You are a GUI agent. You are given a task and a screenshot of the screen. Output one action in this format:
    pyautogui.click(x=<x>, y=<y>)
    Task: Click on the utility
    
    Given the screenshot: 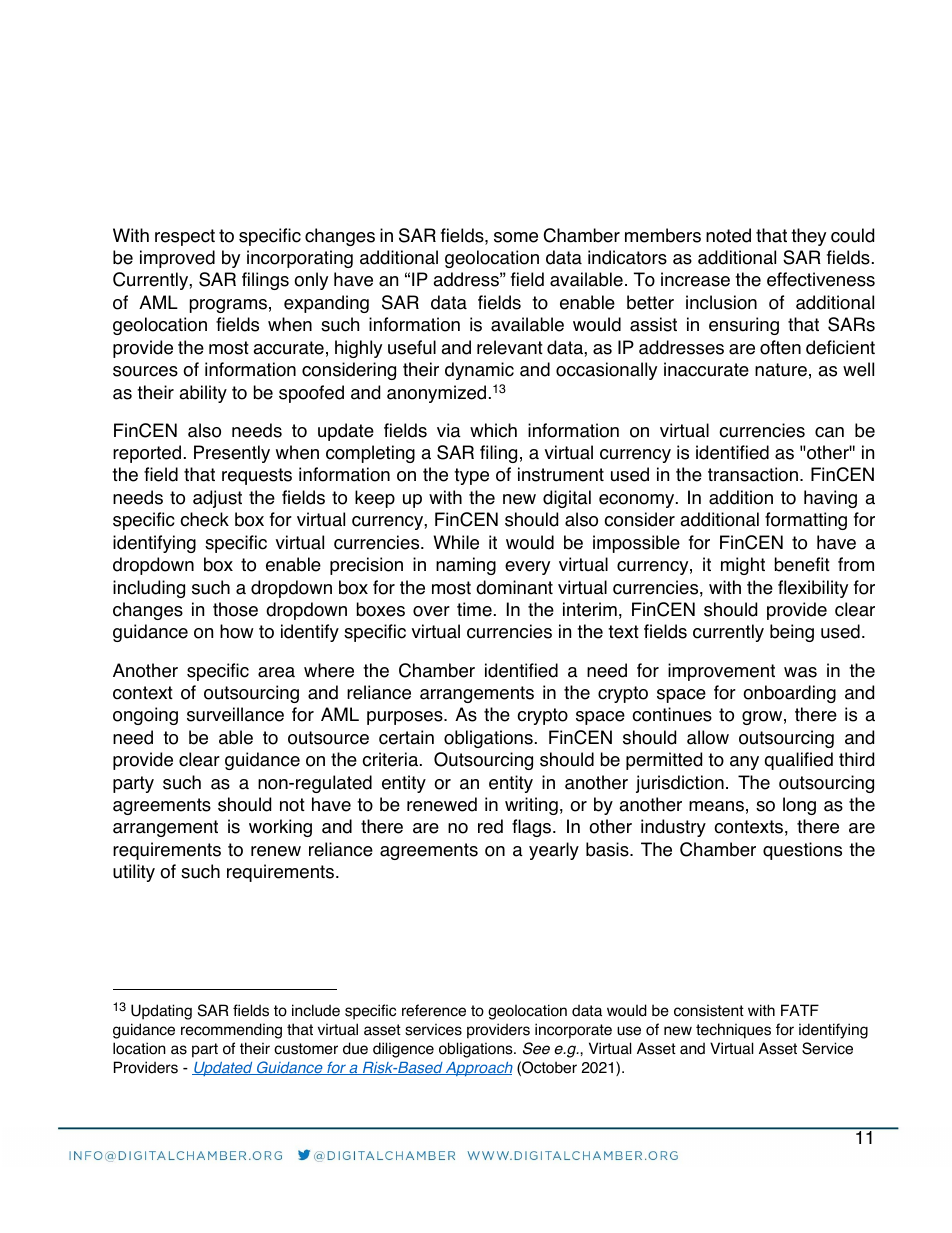 What is the action you would take?
    pyautogui.click(x=134, y=873)
